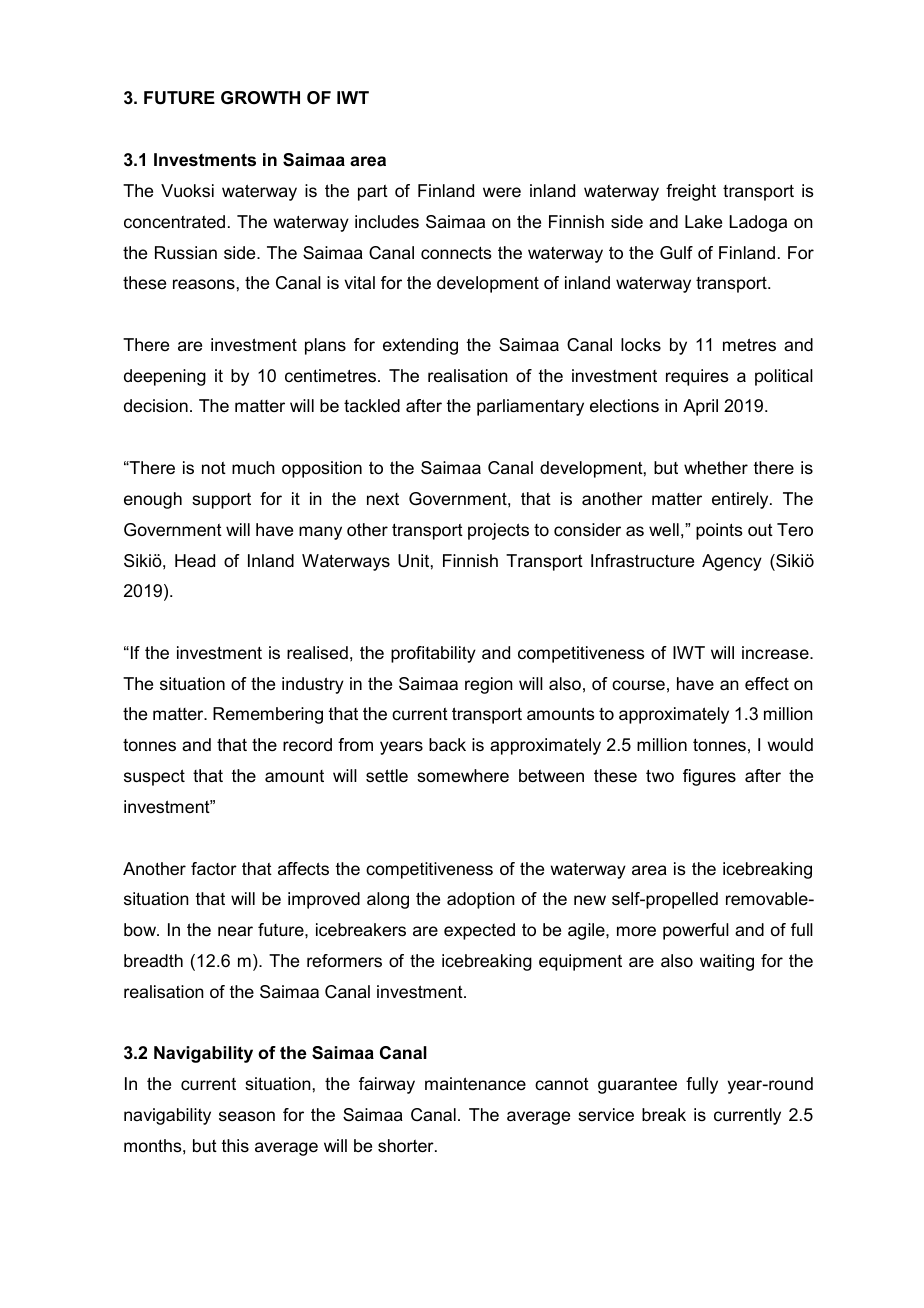 The width and height of the document is (924, 1308). What do you see at coordinates (247, 1116) in the document?
I see `season` at bounding box center [247, 1116].
